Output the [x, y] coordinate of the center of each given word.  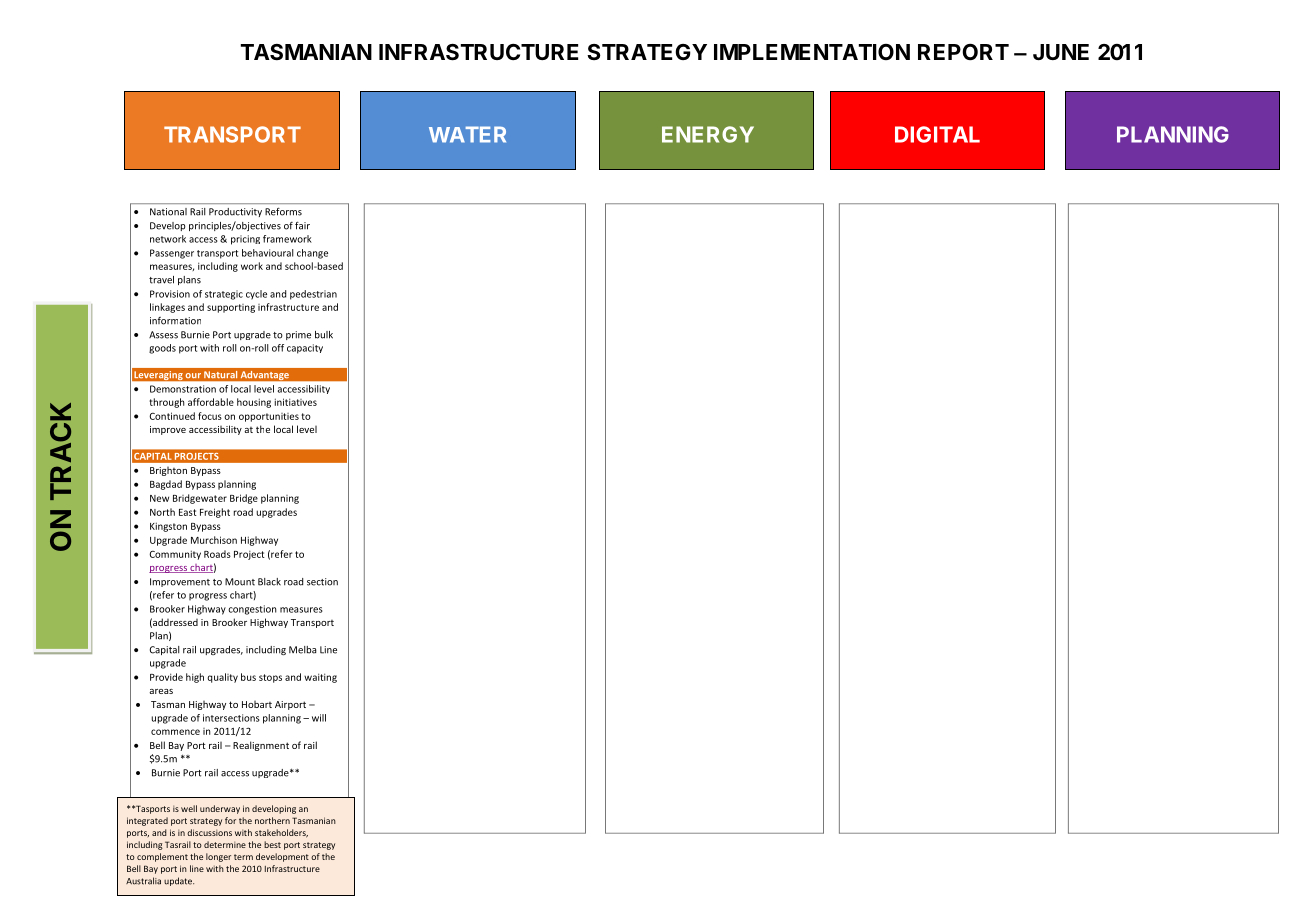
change [312, 254]
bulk [324, 335]
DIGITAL [937, 134]
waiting [320, 678]
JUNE [1061, 52]
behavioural [268, 253]
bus [248, 677]
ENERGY [708, 134]
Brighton [168, 471]
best [272, 844]
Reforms [283, 212]
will [319, 718]
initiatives [296, 402]
